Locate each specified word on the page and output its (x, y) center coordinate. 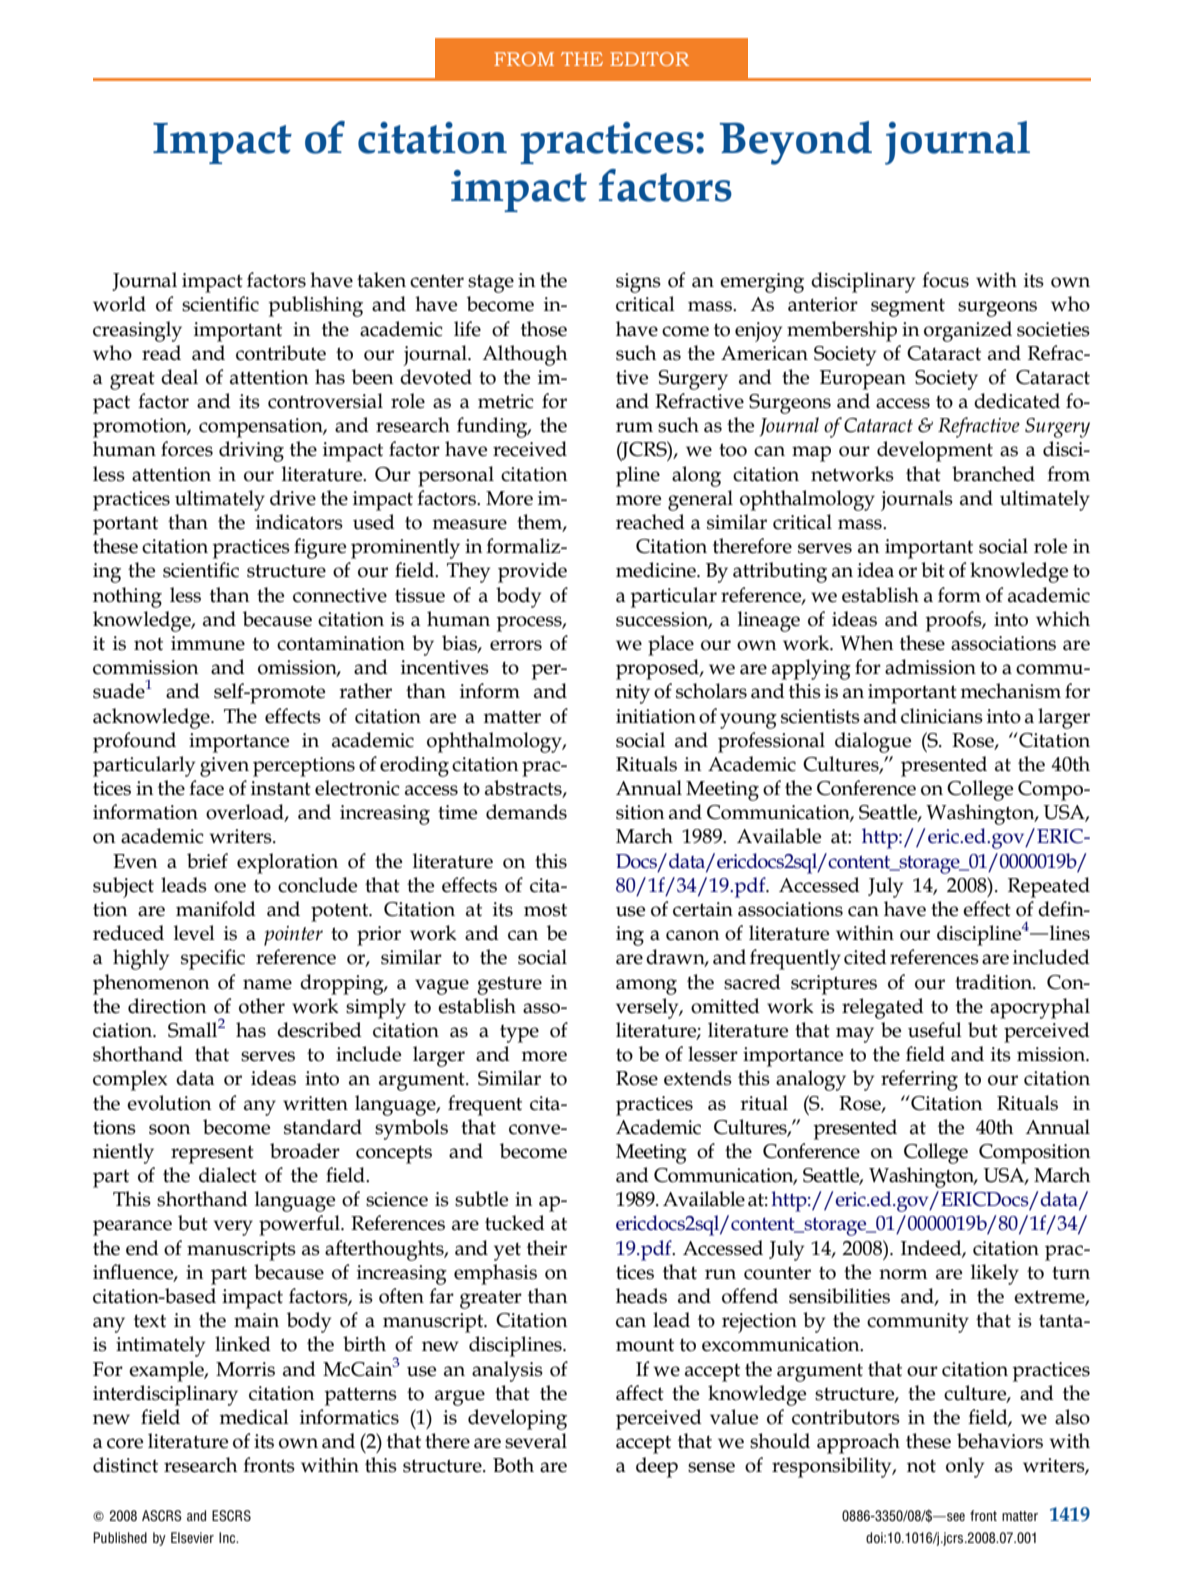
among (646, 987)
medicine (657, 570)
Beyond (796, 143)
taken (381, 280)
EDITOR (649, 59)
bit (933, 570)
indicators (299, 522)
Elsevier (192, 1537)
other (262, 1006)
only (965, 1467)
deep (657, 1467)
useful (935, 1030)
